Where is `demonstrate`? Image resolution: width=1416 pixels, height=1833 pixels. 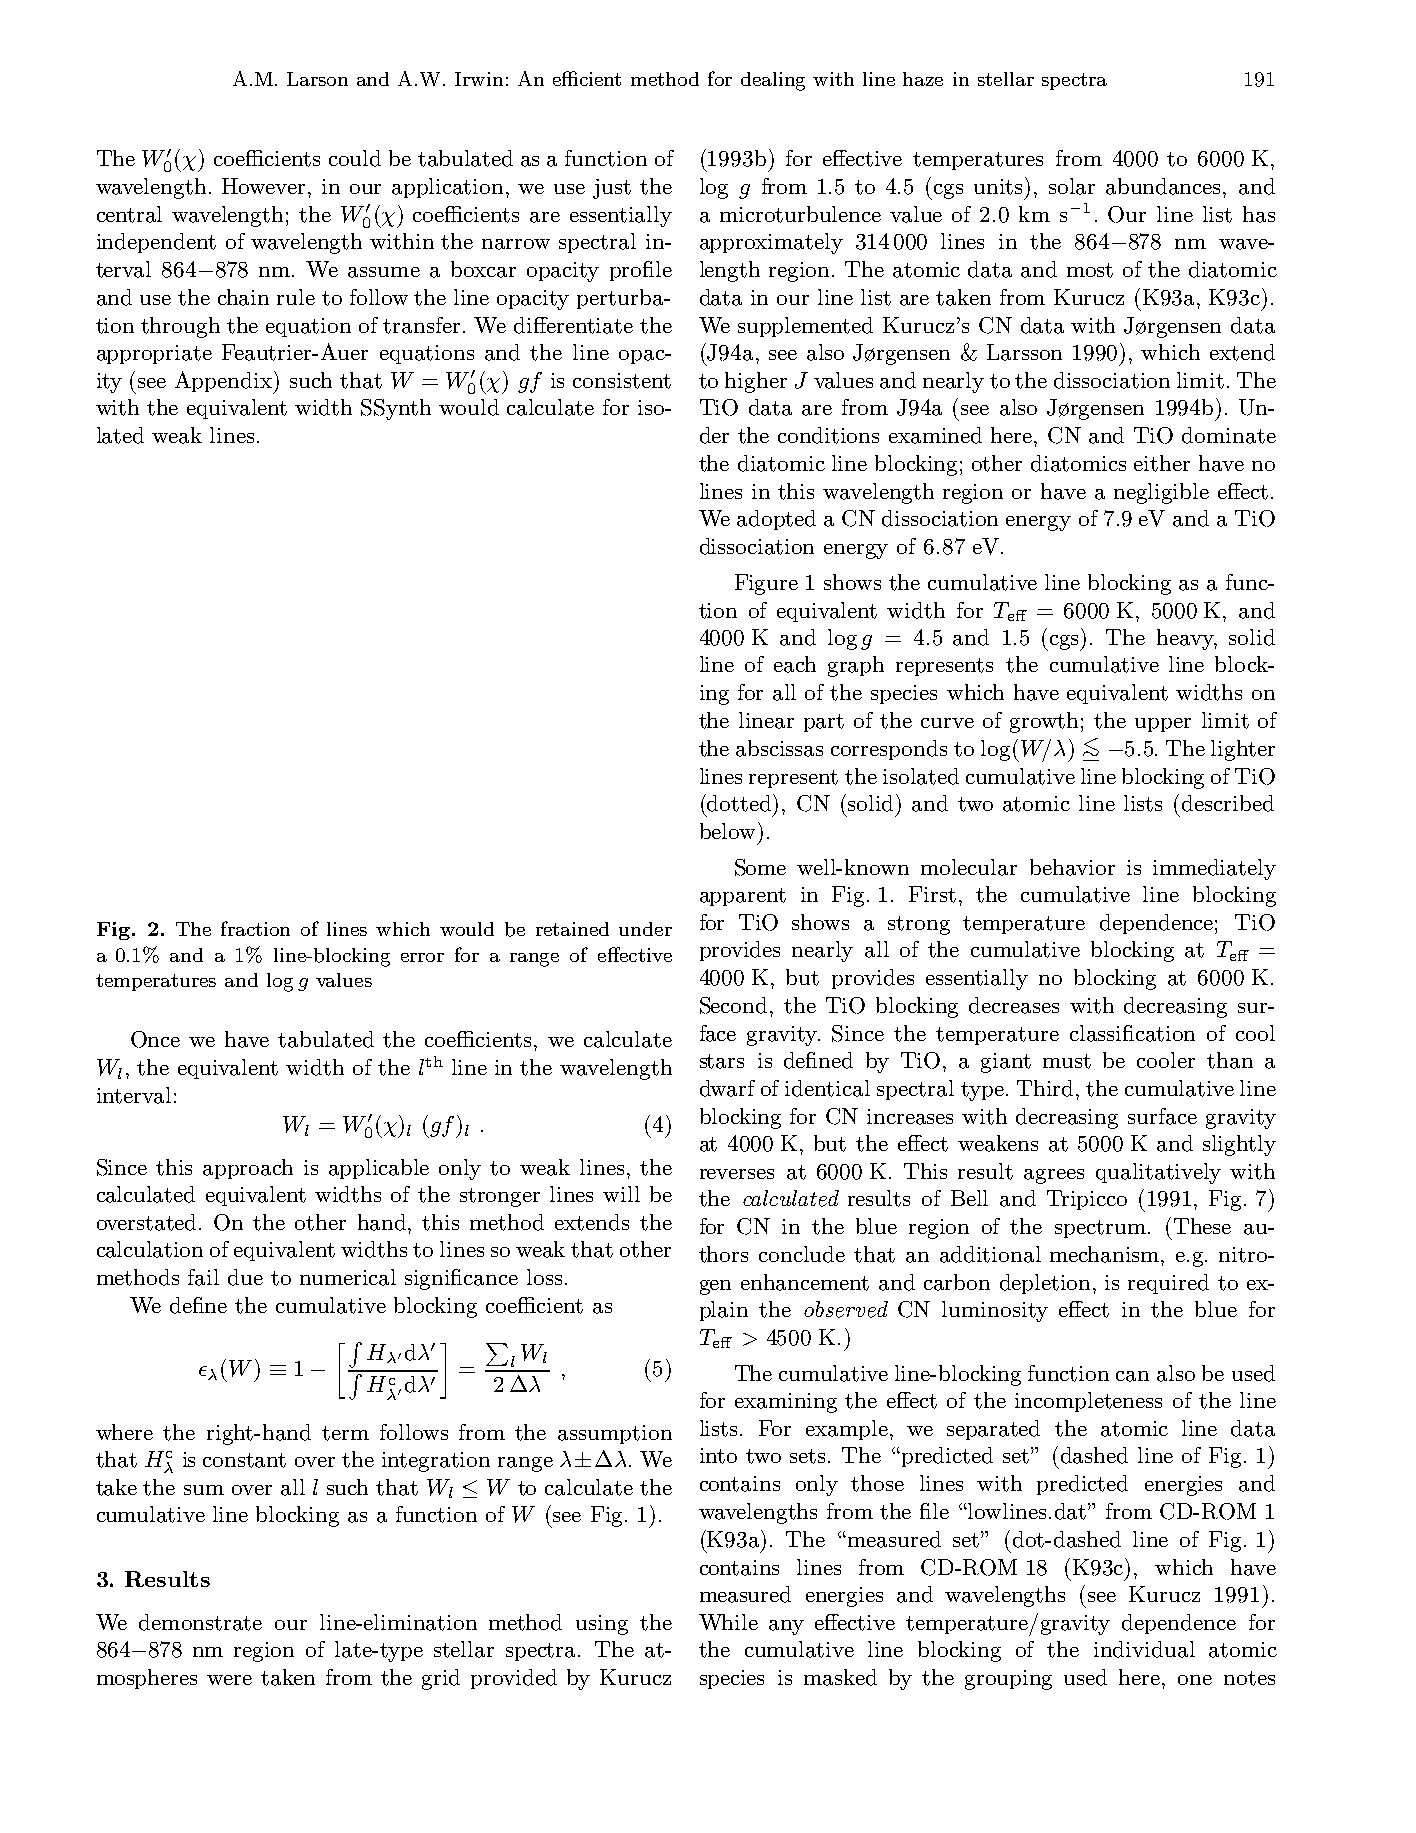
demonstrate is located at coordinates (200, 1622).
